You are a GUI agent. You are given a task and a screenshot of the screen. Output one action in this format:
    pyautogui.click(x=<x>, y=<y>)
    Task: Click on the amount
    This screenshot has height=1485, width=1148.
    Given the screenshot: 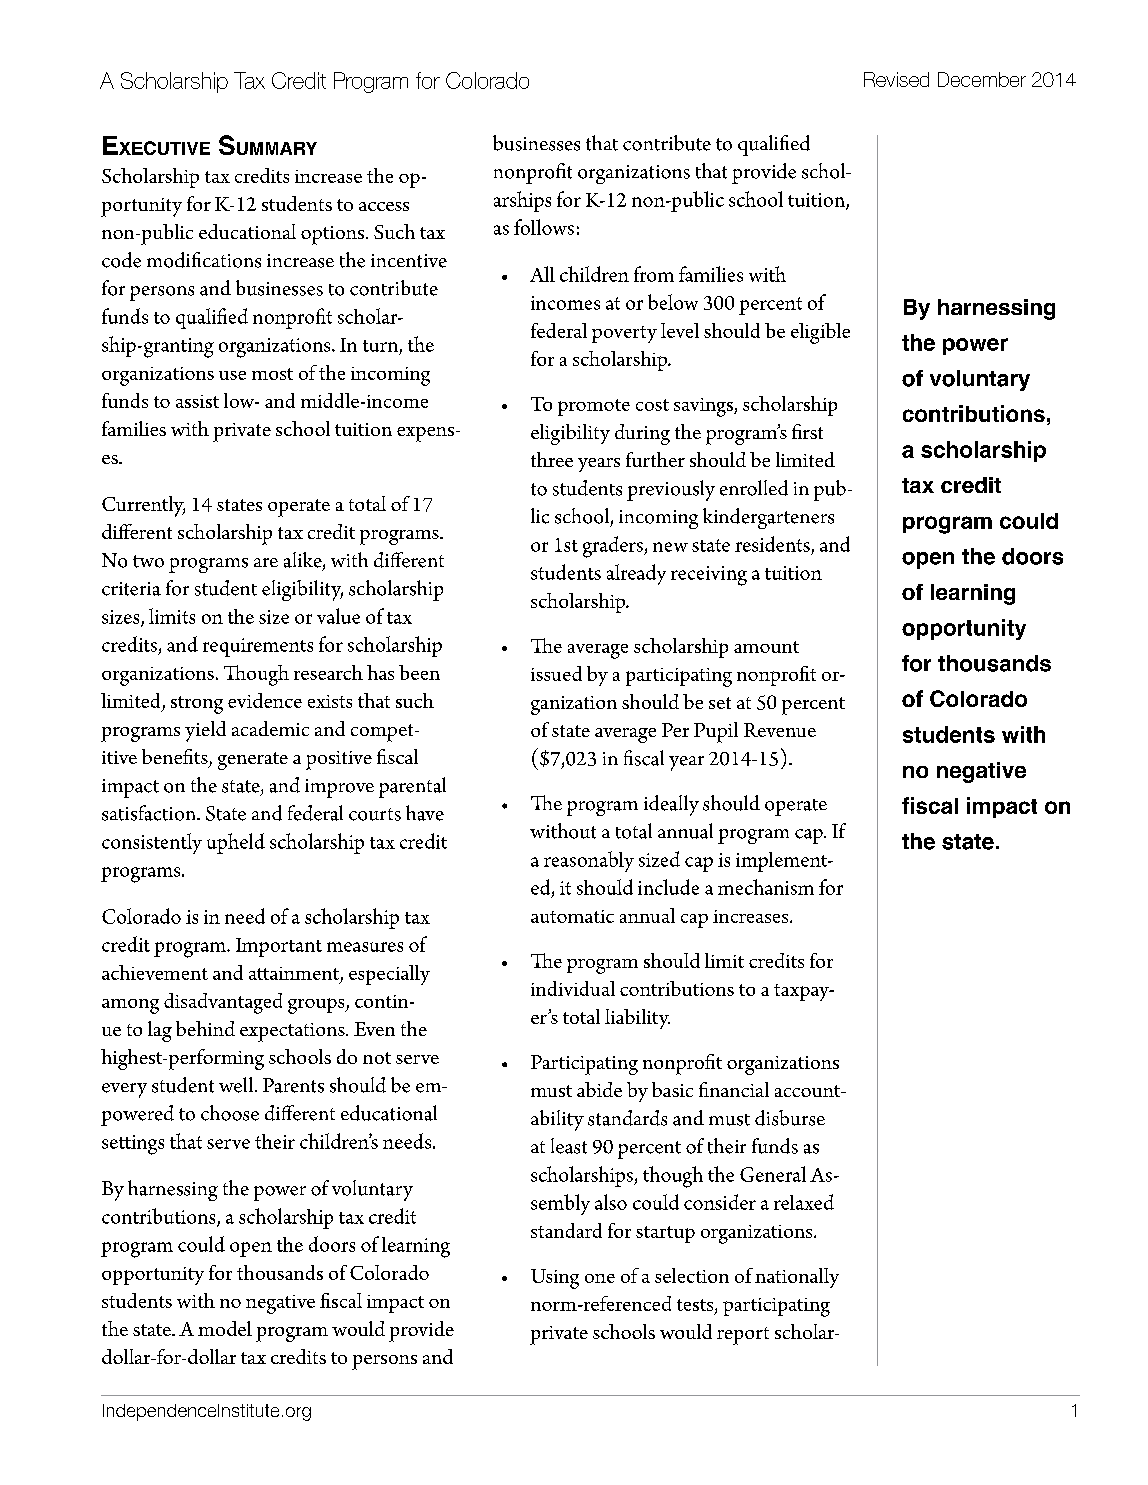 What is the action you would take?
    pyautogui.click(x=766, y=647)
